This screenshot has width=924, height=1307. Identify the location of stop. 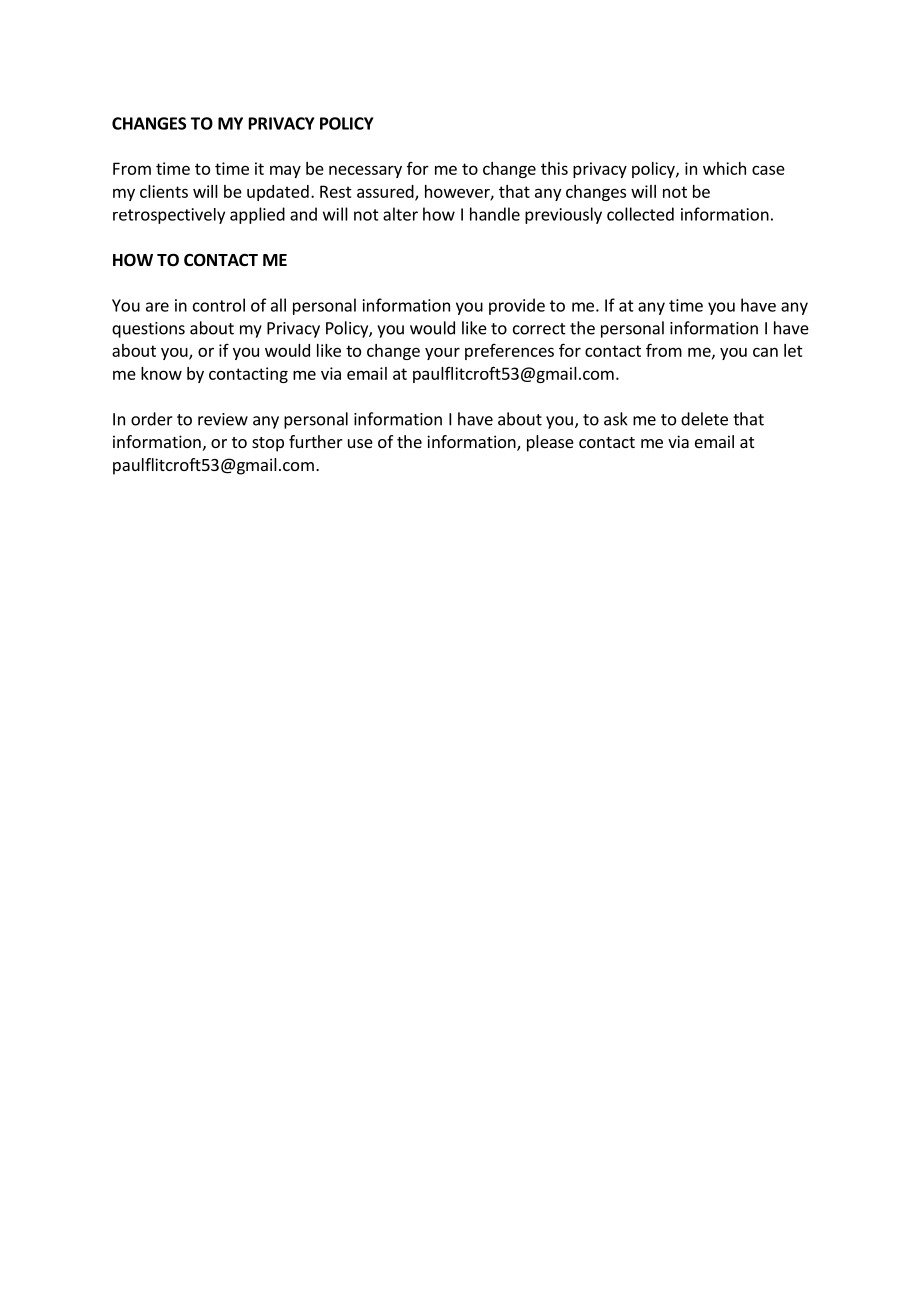
(268, 444).
